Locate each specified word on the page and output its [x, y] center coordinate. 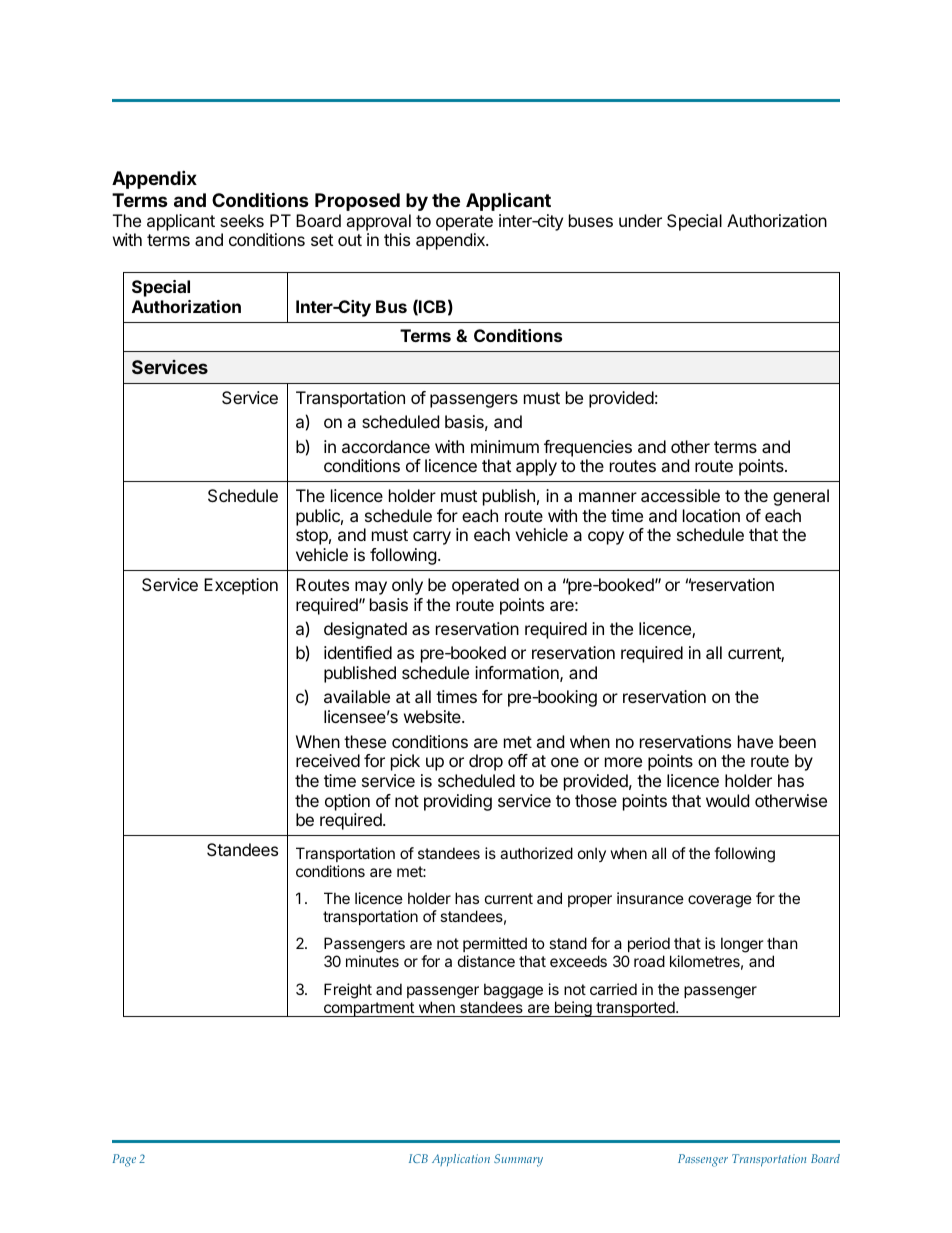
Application [461, 1160]
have [755, 741]
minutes [372, 961]
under [640, 220]
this [397, 239]
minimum [505, 446]
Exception [241, 586]
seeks [242, 220]
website [433, 716]
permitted [495, 946]
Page [124, 1160]
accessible [680, 495]
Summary [518, 1160]
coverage [720, 901]
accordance [386, 446]
